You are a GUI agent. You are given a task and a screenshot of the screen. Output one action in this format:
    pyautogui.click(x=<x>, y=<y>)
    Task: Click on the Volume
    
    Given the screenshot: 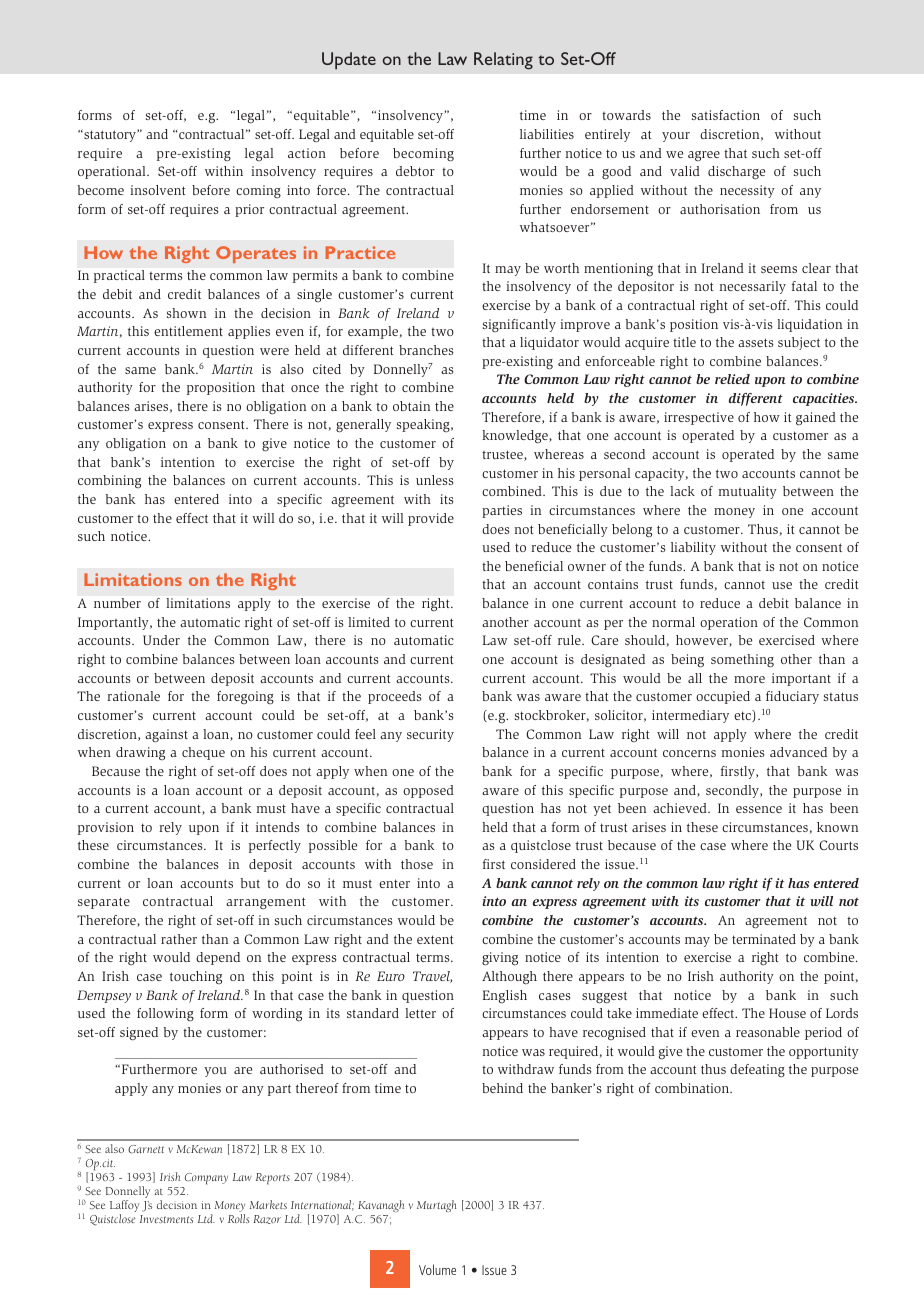 What is the action you would take?
    pyautogui.click(x=437, y=1269)
